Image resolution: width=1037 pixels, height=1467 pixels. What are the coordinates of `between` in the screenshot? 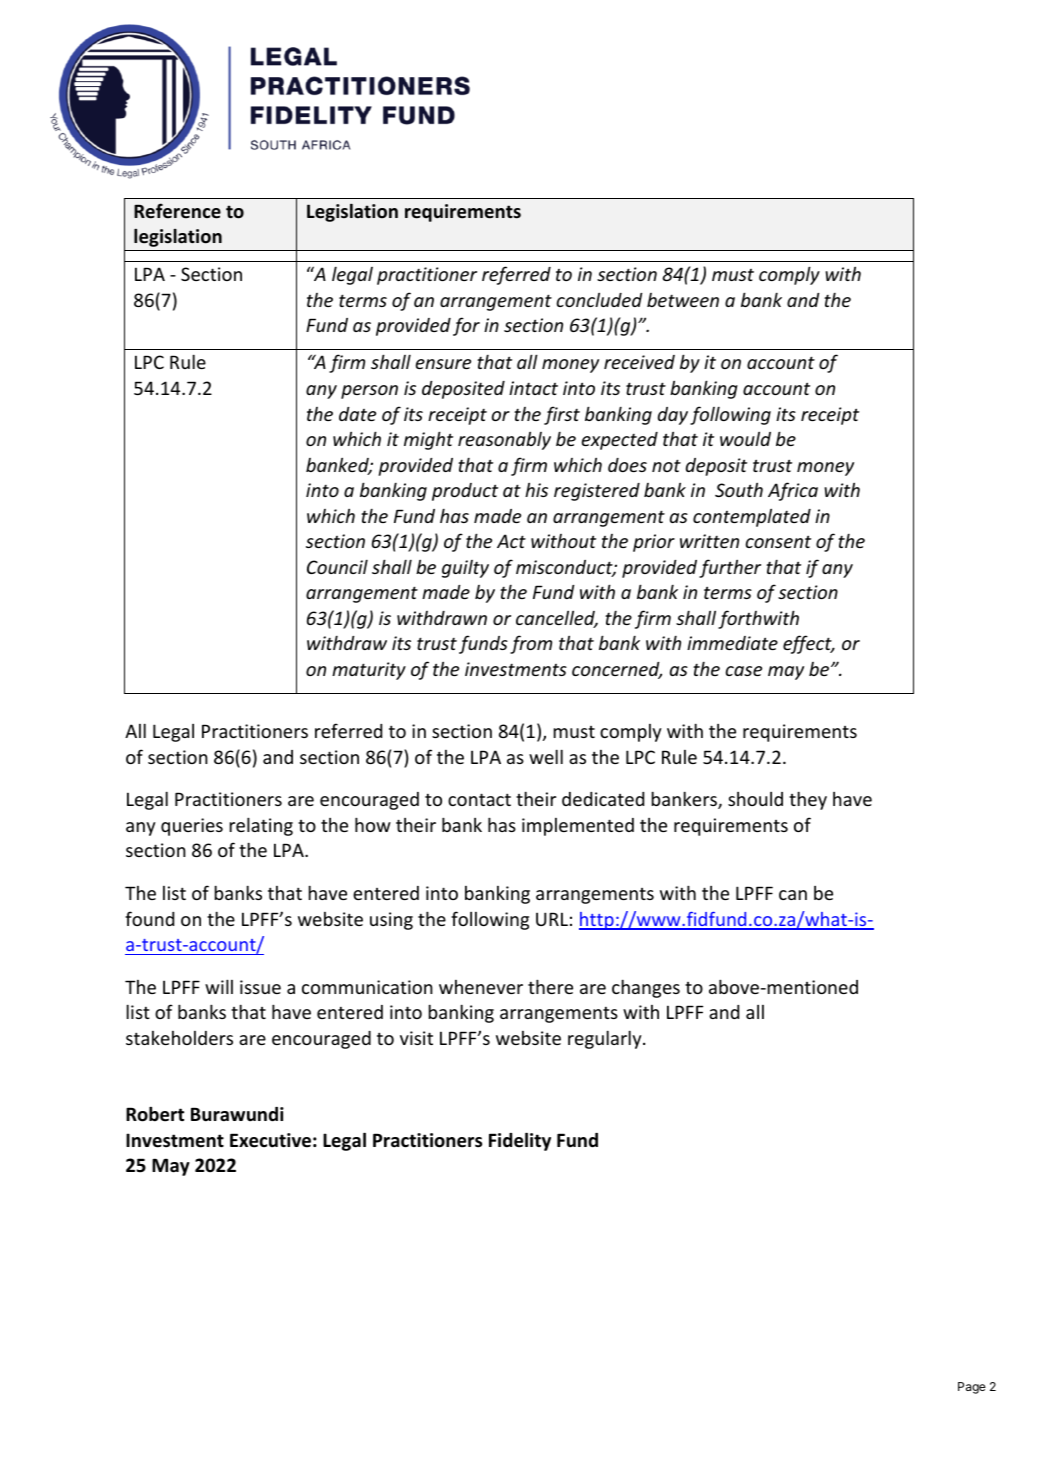 It's located at (683, 300).
